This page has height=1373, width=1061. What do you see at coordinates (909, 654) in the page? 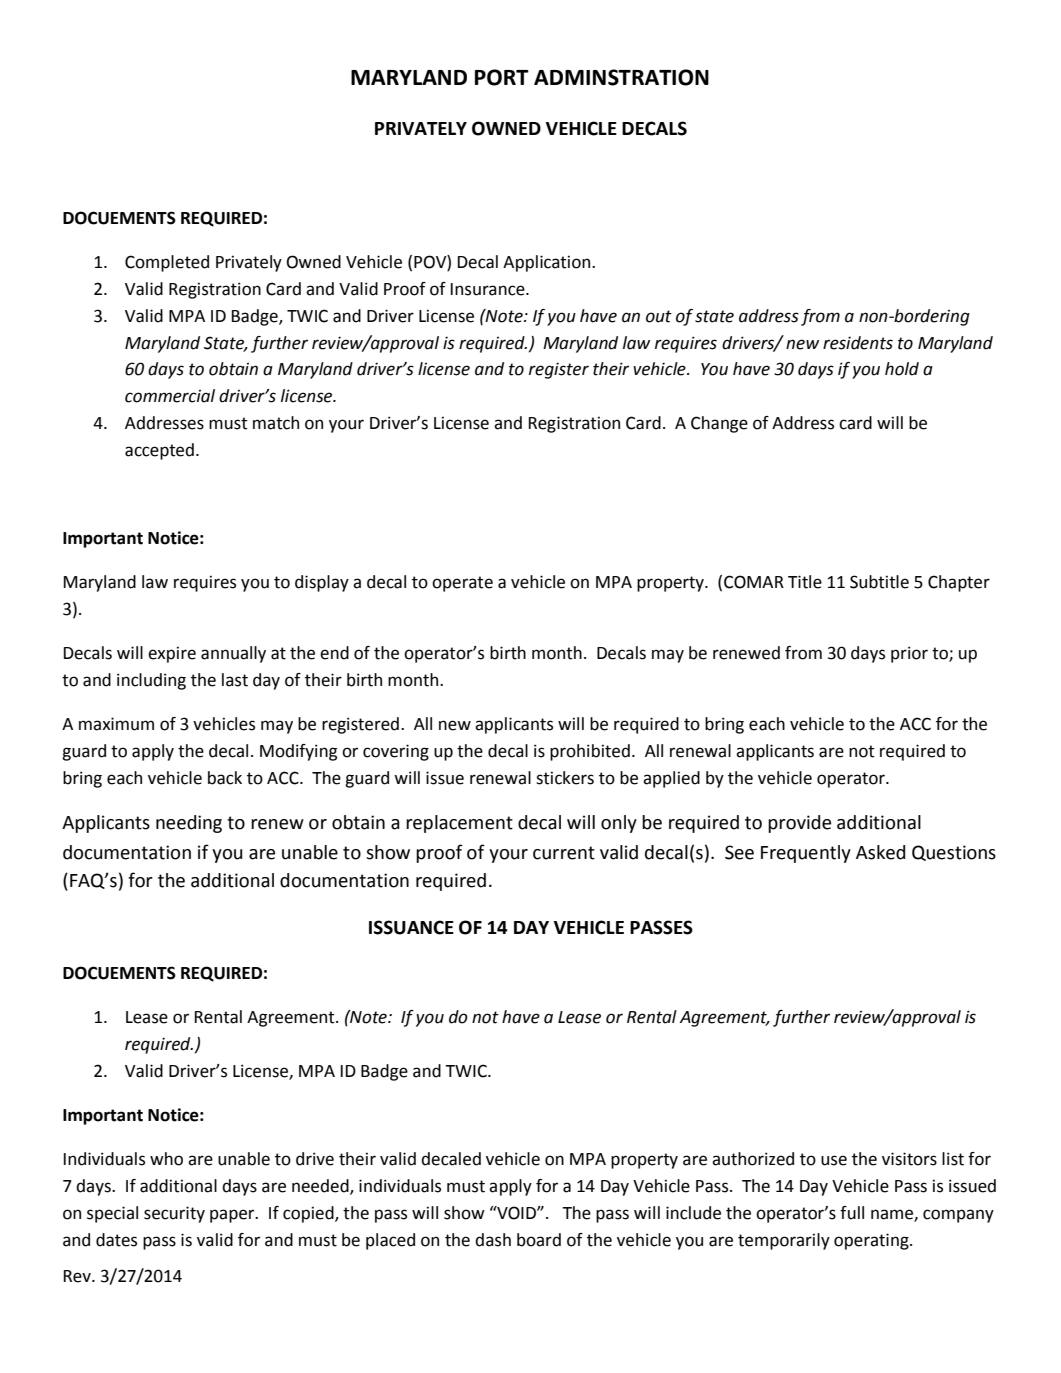
I see `prior` at bounding box center [909, 654].
